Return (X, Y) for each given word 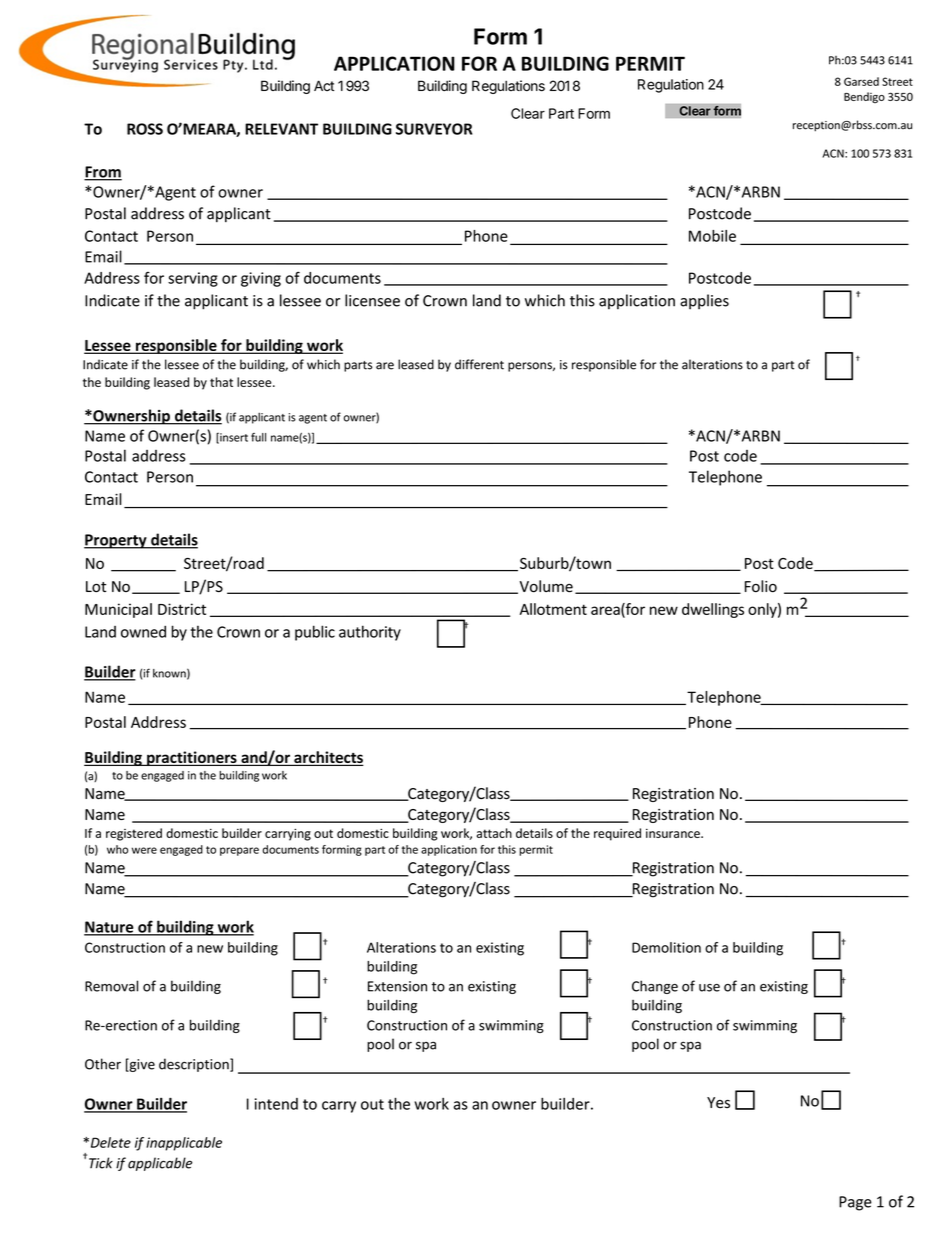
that (221, 382)
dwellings (713, 610)
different (479, 364)
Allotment (553, 609)
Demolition (666, 947)
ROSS (145, 129)
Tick (101, 1163)
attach (494, 833)
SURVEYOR (434, 129)
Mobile (712, 236)
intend (276, 1104)
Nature (110, 928)
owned (143, 631)
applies (704, 301)
